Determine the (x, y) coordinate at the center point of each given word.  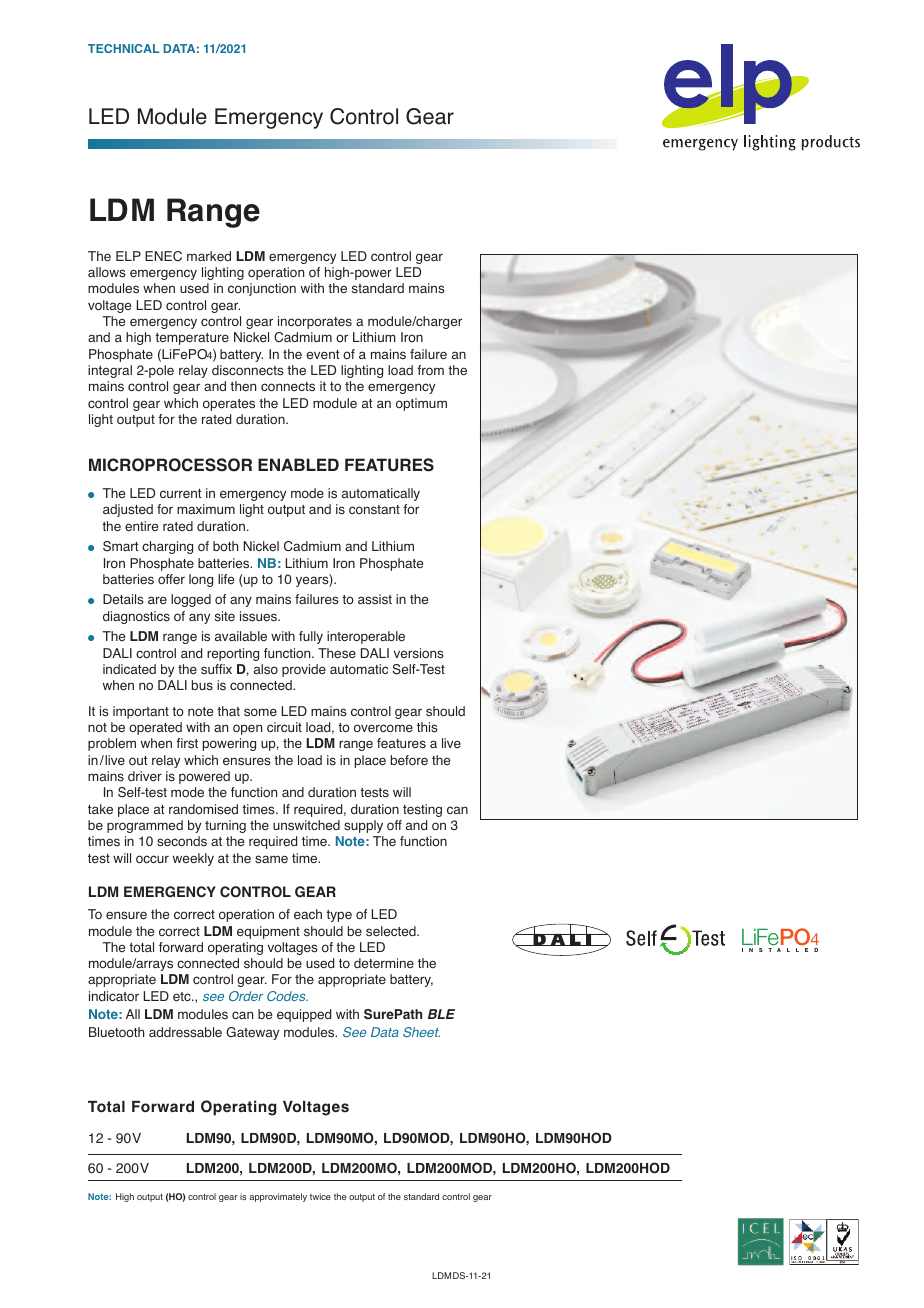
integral (110, 371)
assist (375, 599)
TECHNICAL (123, 48)
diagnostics (136, 617)
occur (152, 859)
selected (392, 931)
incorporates (315, 322)
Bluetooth (116, 1032)
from (430, 370)
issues (259, 616)
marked (209, 256)
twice (320, 1196)
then (243, 386)
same (271, 859)
